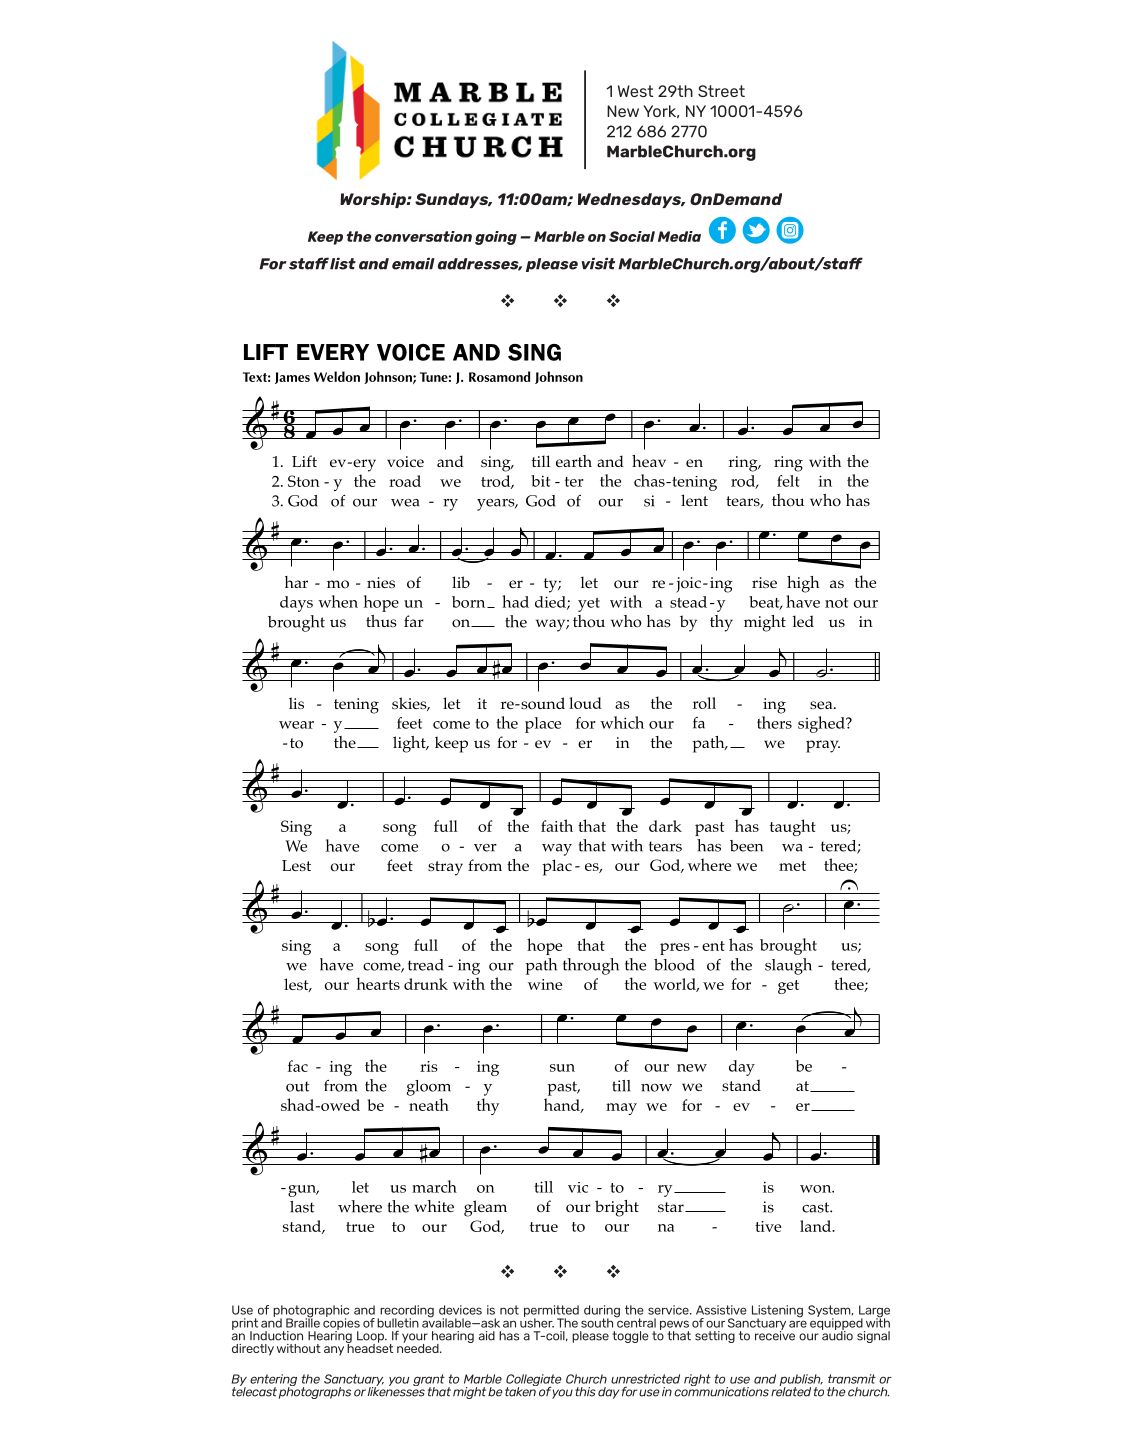 This screenshot has width=1121, height=1451. Describe the element at coordinates (292, 378) in the screenshot. I see `James` at that location.
